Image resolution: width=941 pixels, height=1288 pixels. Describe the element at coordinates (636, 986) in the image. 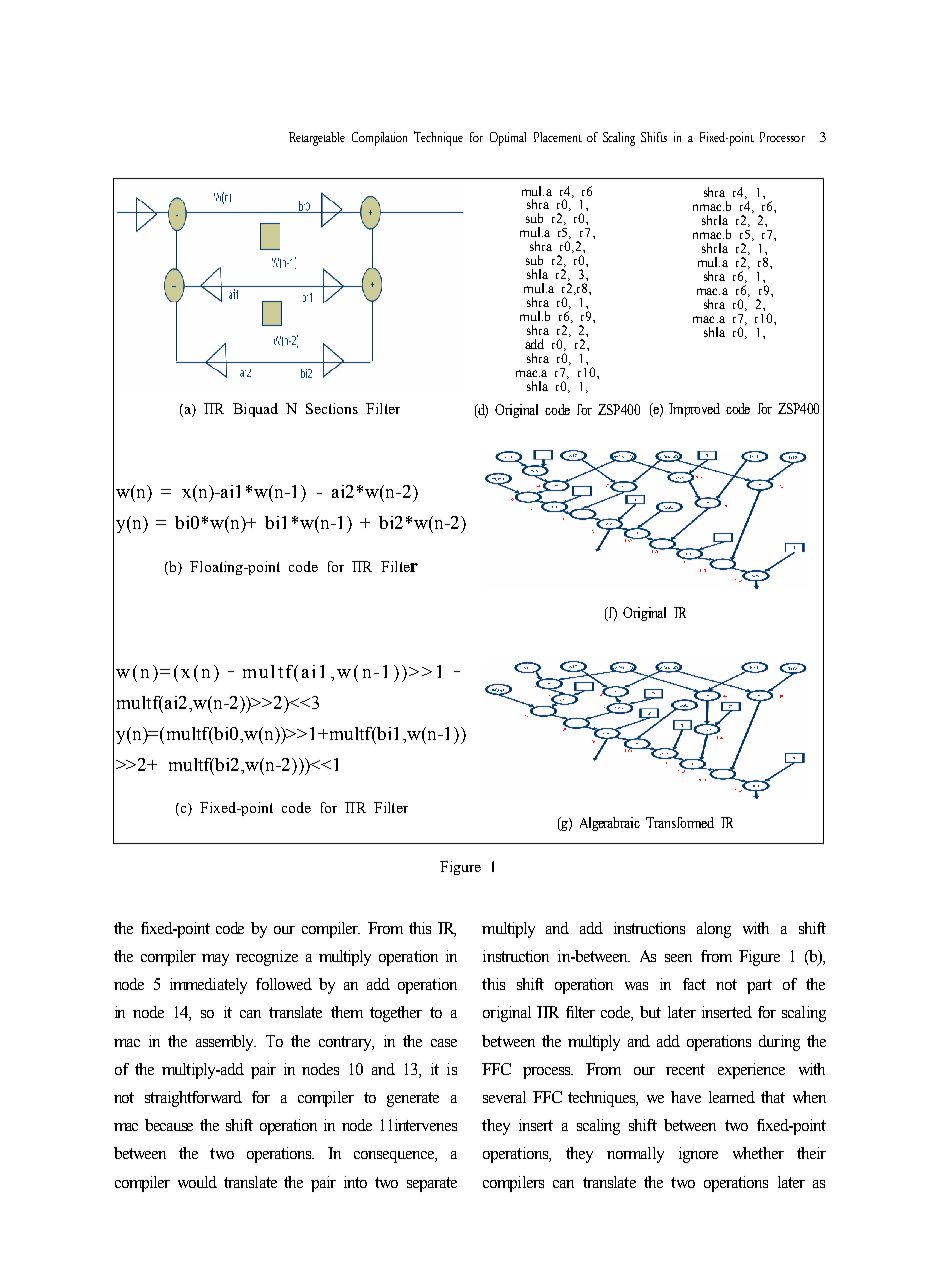

I see `was` at that location.
